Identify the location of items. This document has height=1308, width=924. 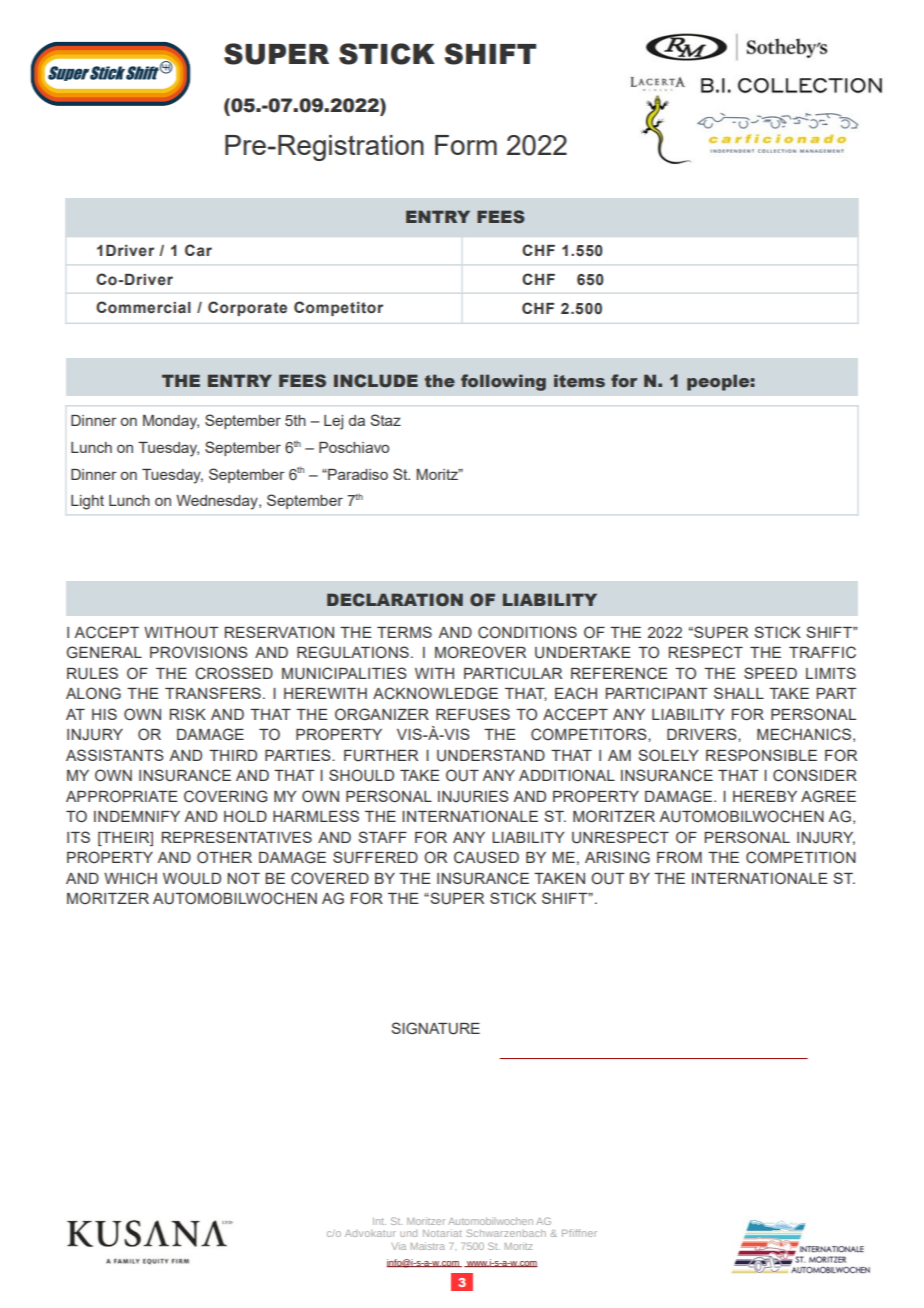
(579, 380).
